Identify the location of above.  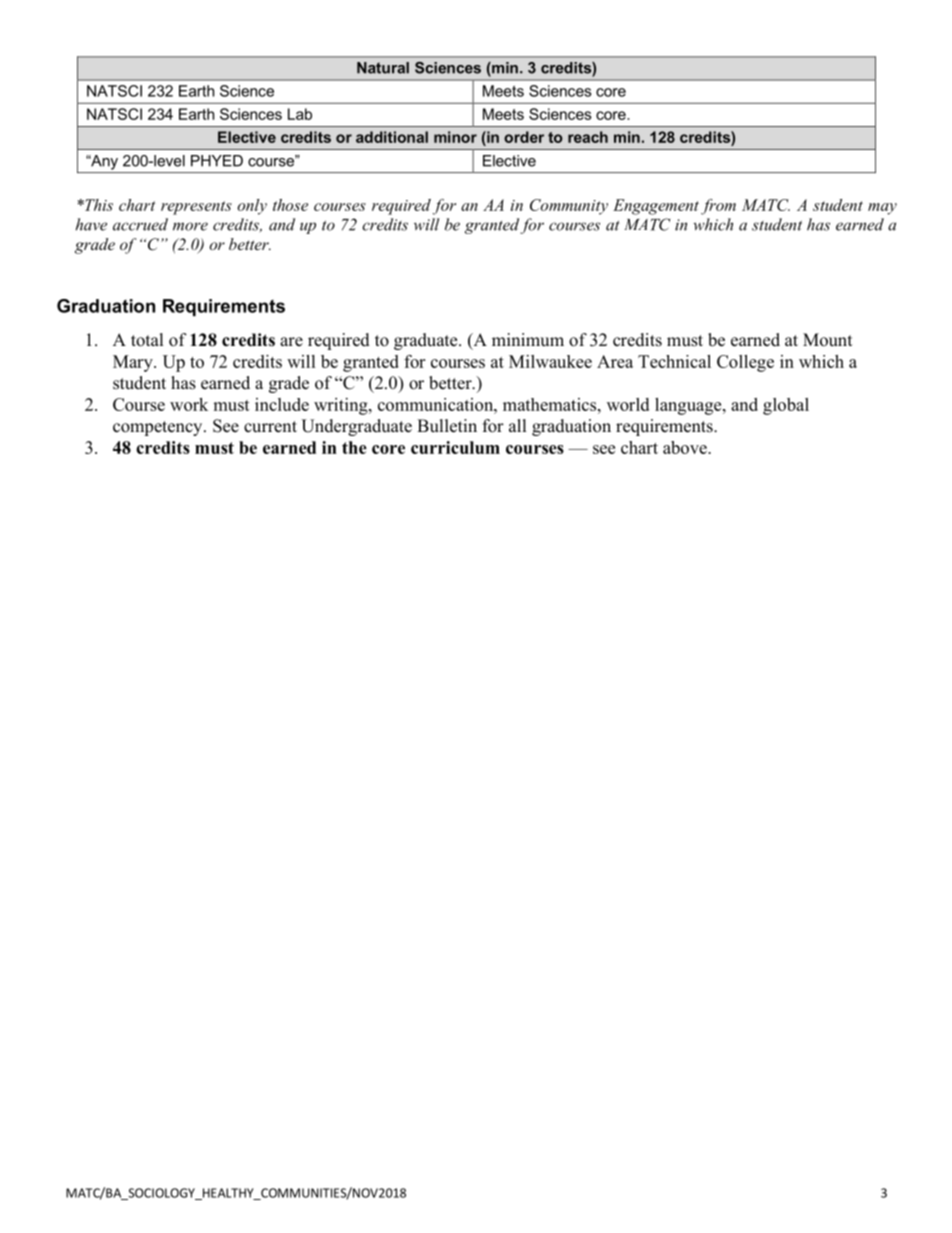
(686, 447).
